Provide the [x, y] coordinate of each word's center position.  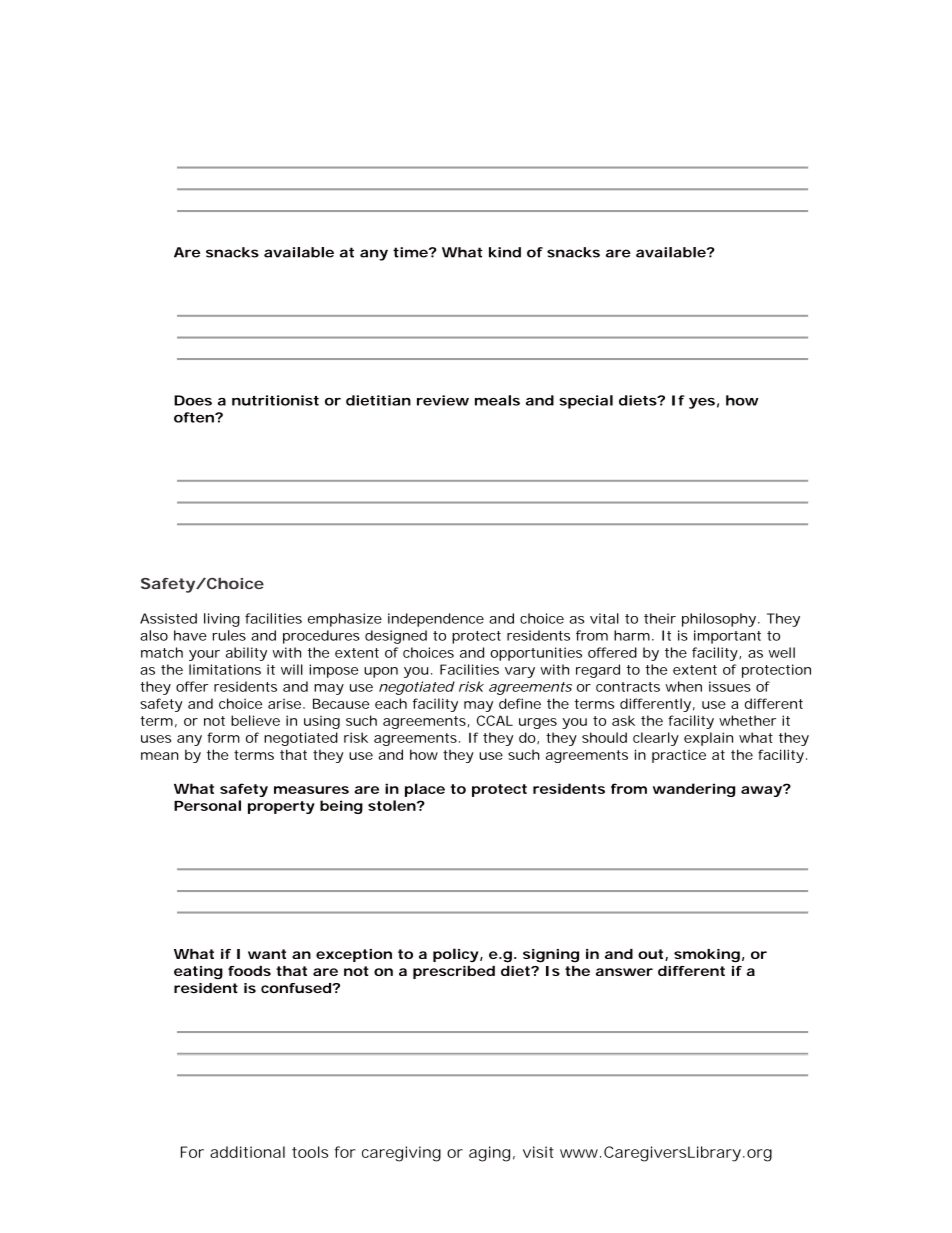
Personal [207, 805]
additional [247, 1152]
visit [538, 1152]
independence [436, 620]
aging [489, 1154]
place [425, 790]
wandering [694, 790]
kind [505, 252]
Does [193, 400]
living [222, 620]
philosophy [719, 620]
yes [702, 403]
